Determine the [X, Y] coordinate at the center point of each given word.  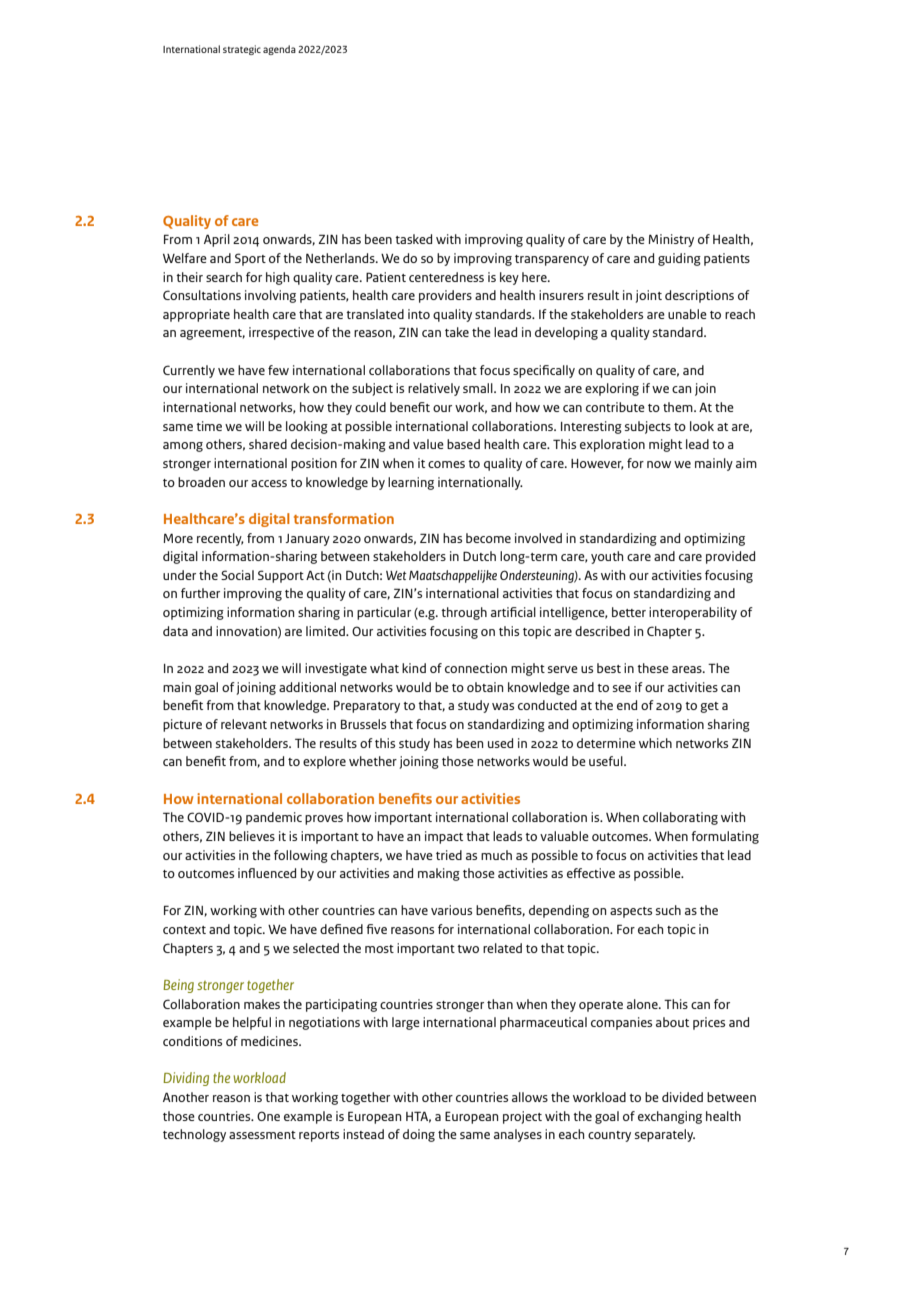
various [451, 910]
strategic [242, 50]
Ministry [671, 240]
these [653, 668]
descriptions [699, 296]
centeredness [446, 277]
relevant [244, 724]
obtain [485, 687]
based [463, 444]
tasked [413, 239]
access [269, 483]
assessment [262, 1135]
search [224, 277]
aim [746, 463]
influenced [267, 873]
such [668, 910]
